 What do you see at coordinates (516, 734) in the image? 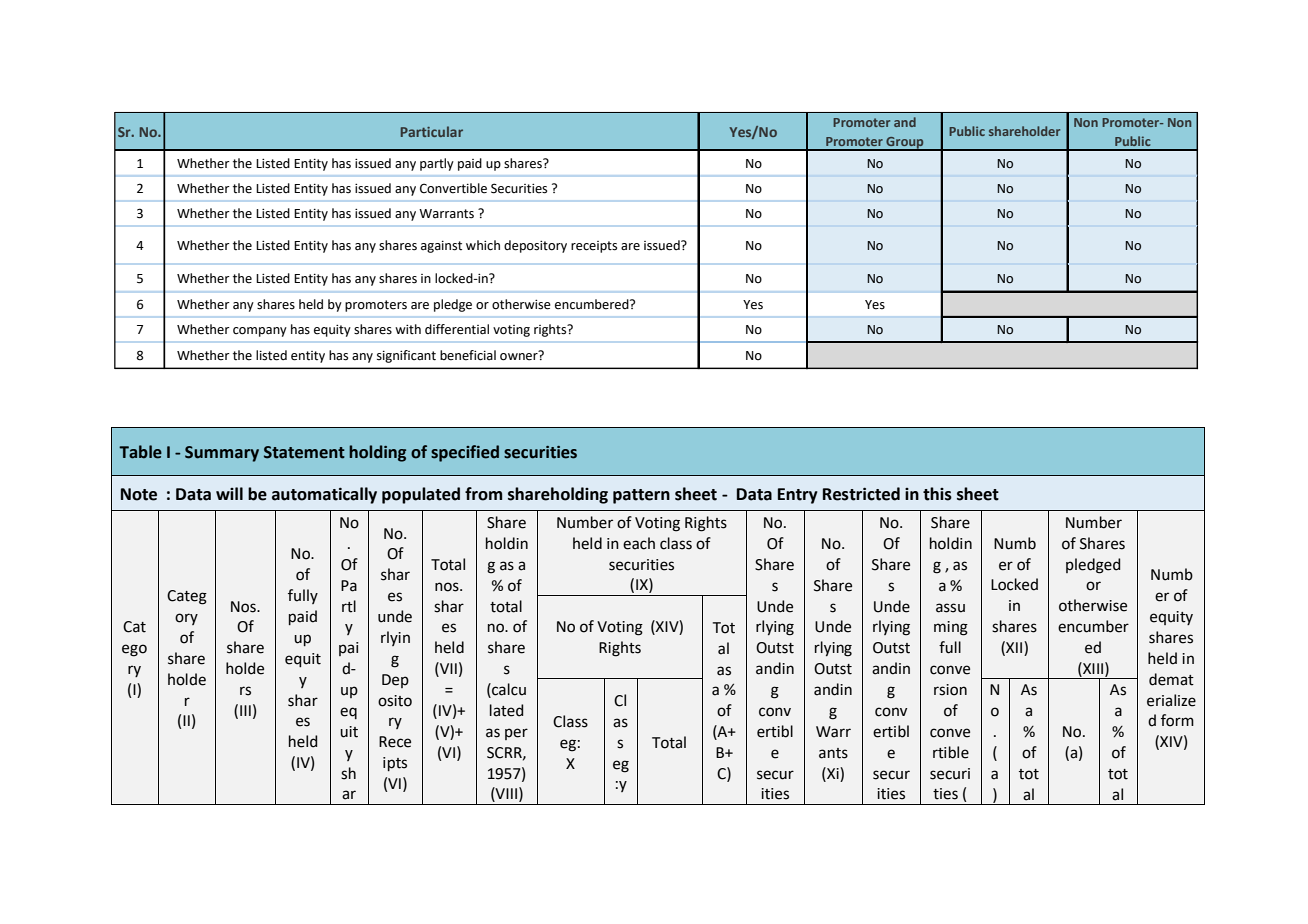
I see `per` at bounding box center [516, 734].
